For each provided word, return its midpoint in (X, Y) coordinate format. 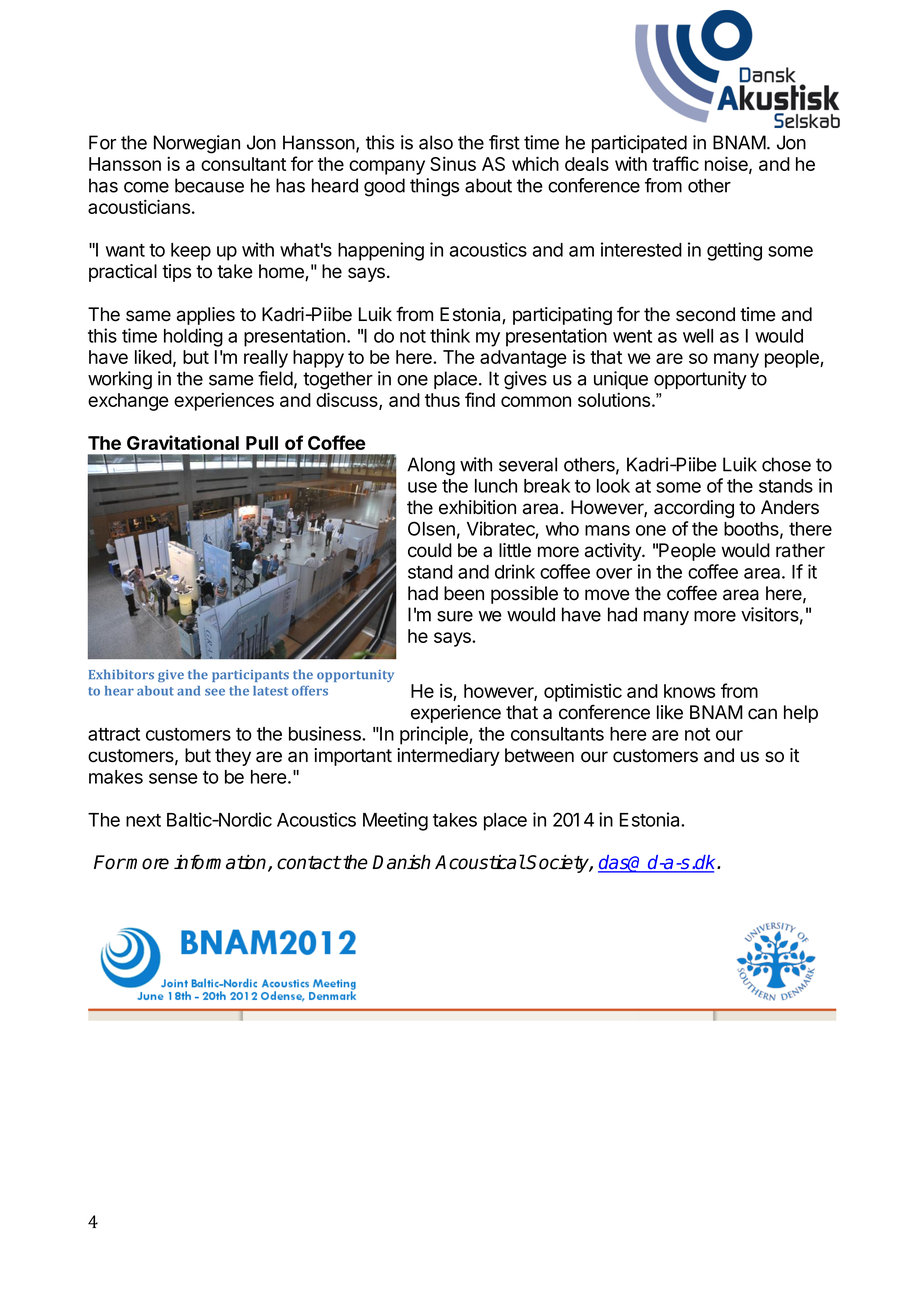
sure (455, 616)
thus (442, 400)
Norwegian (197, 144)
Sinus (453, 163)
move (607, 595)
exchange (128, 402)
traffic (675, 163)
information (221, 863)
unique (621, 380)
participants (250, 676)
